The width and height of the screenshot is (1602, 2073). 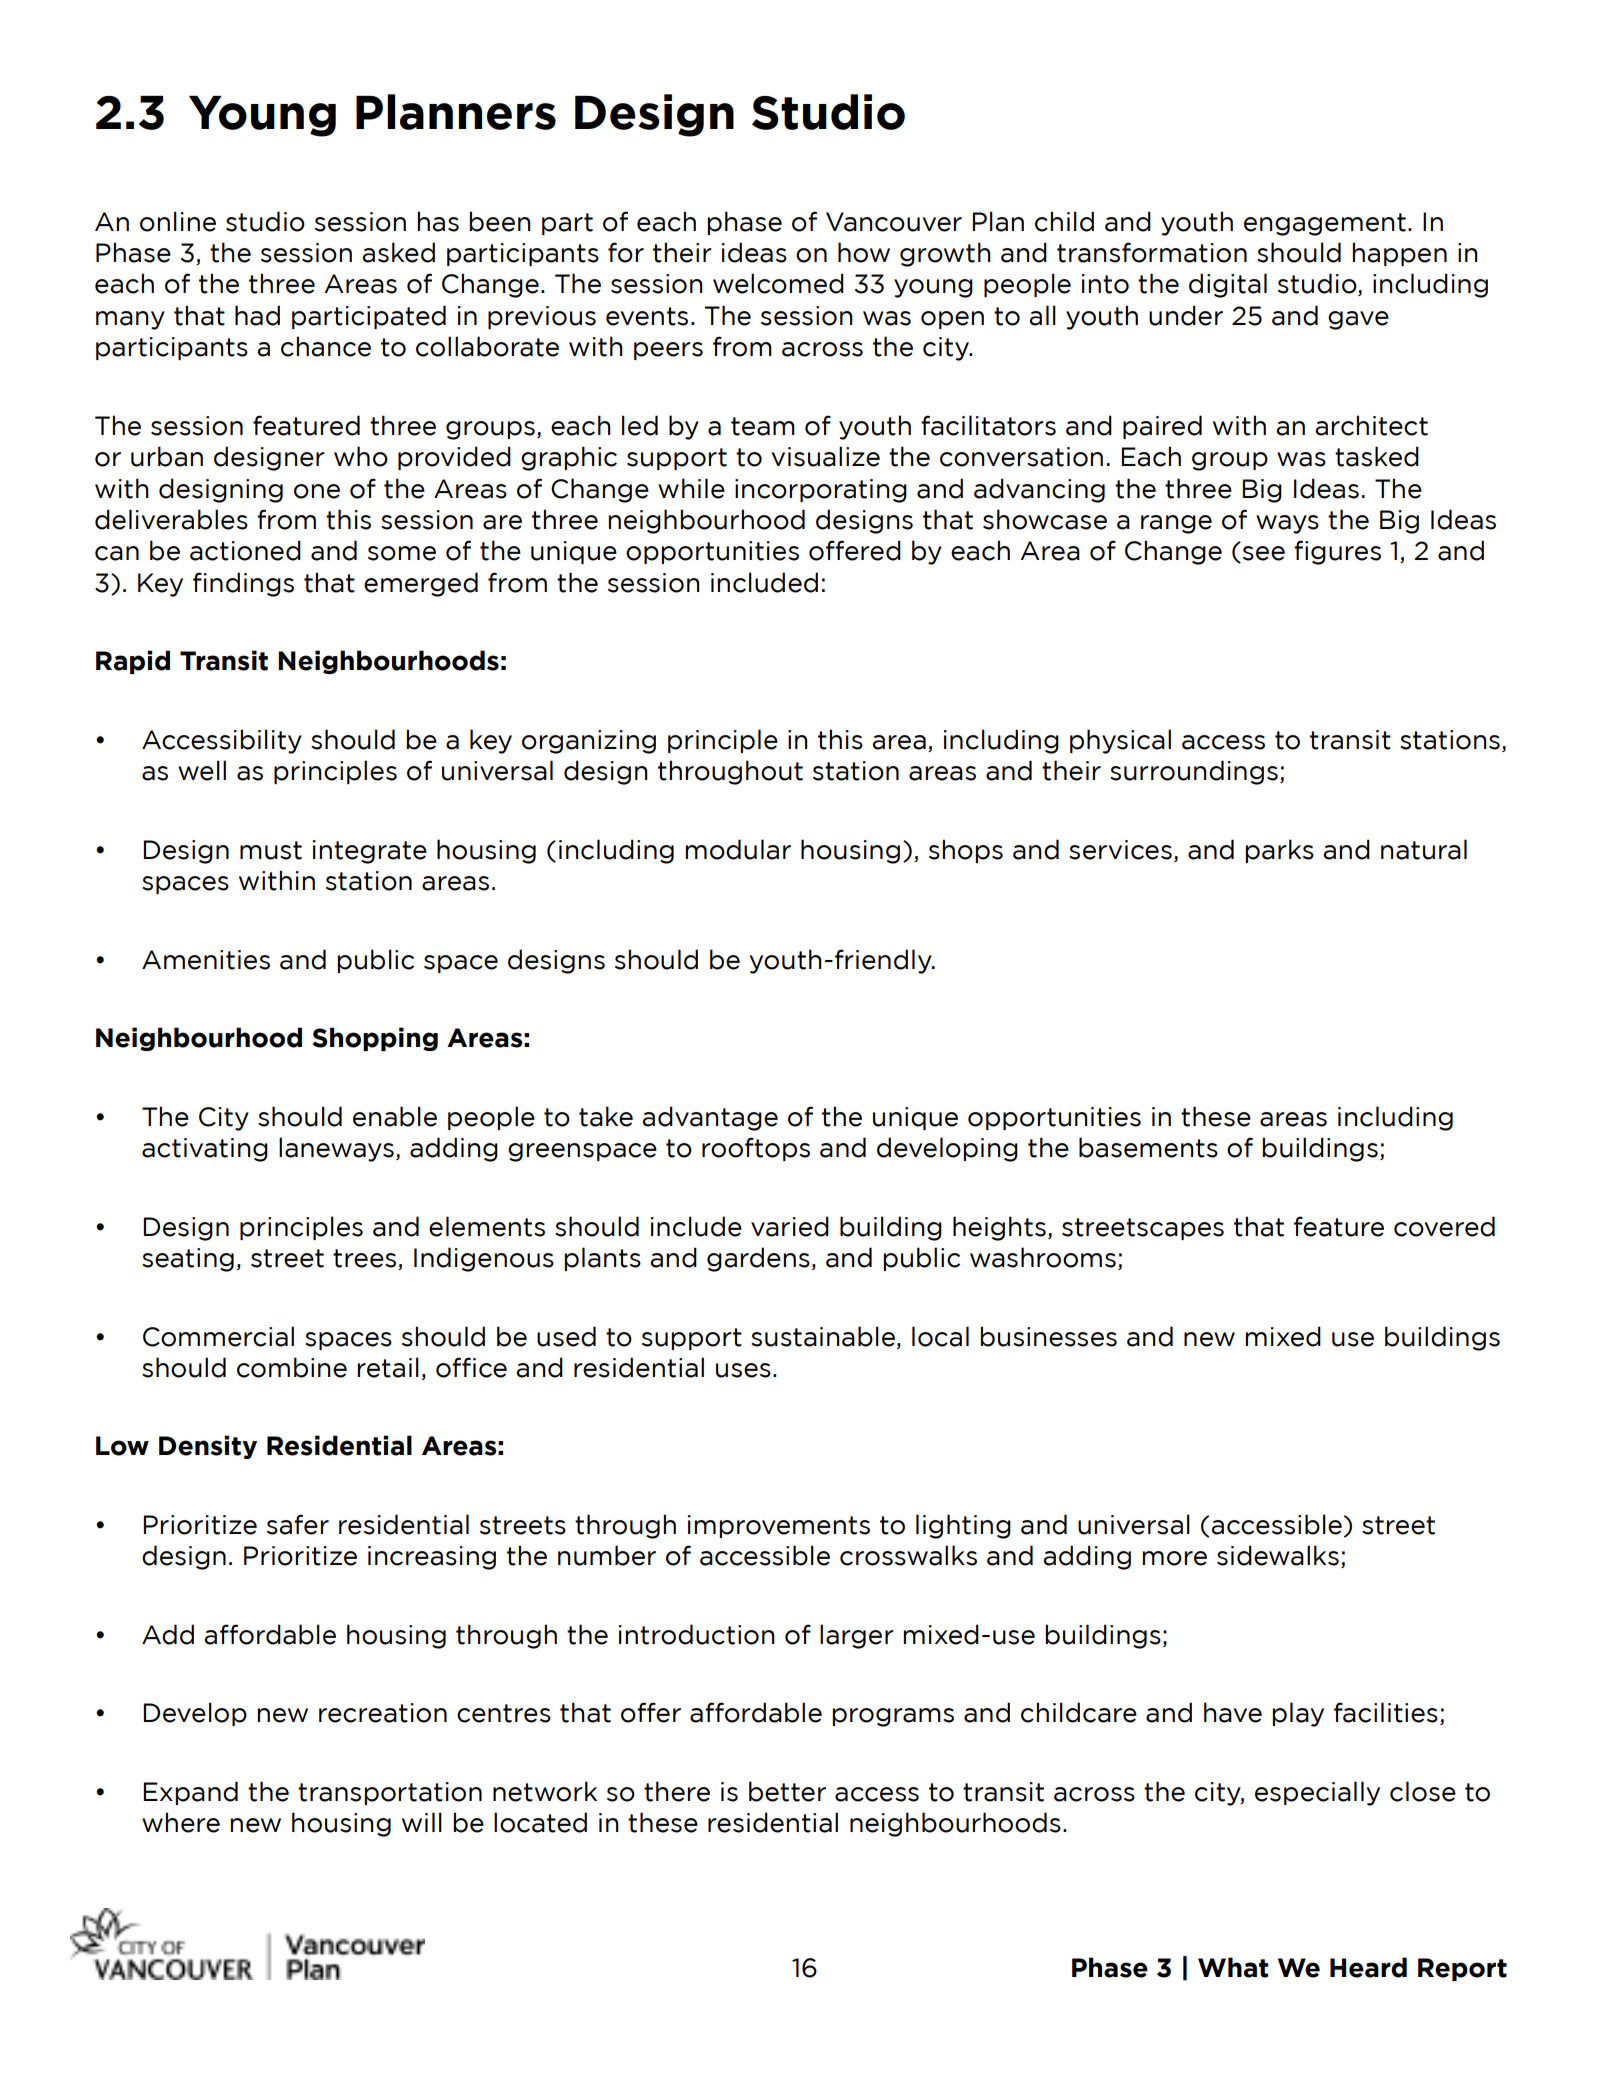 What do you see at coordinates (1368, 1967) in the screenshot?
I see `Heard` at bounding box center [1368, 1967].
